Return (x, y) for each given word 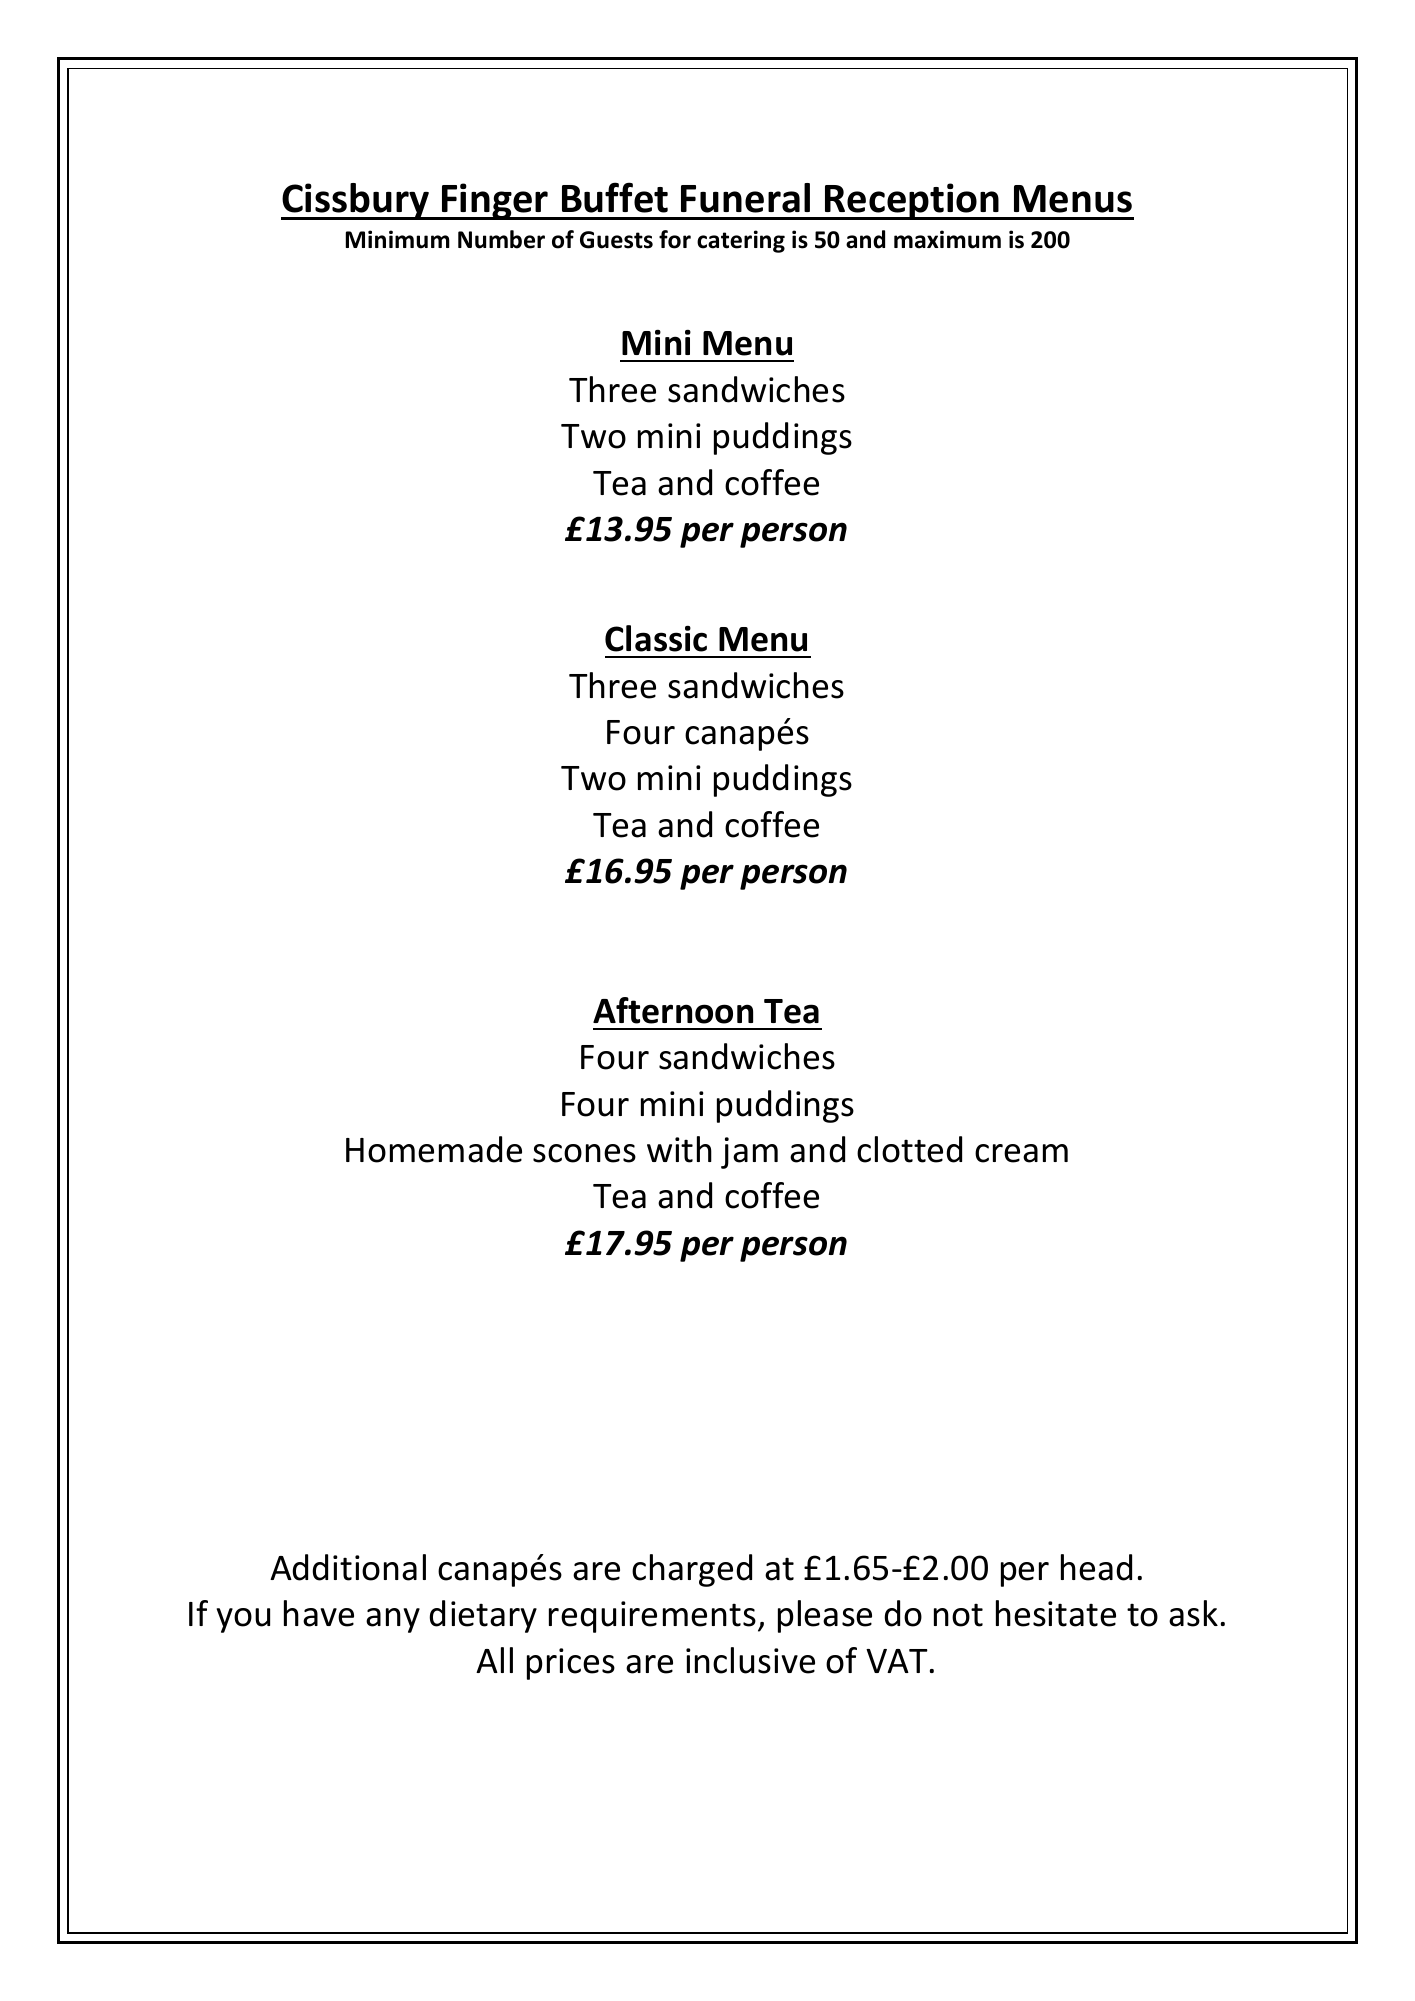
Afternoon (673, 1010)
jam (749, 1153)
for (675, 239)
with (679, 1149)
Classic (656, 638)
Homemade (434, 1149)
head (1096, 1567)
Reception (912, 201)
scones (584, 1153)
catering (741, 241)
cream (1021, 1153)
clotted (909, 1149)
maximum (947, 239)
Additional (348, 1567)
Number (501, 239)
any (393, 1620)
